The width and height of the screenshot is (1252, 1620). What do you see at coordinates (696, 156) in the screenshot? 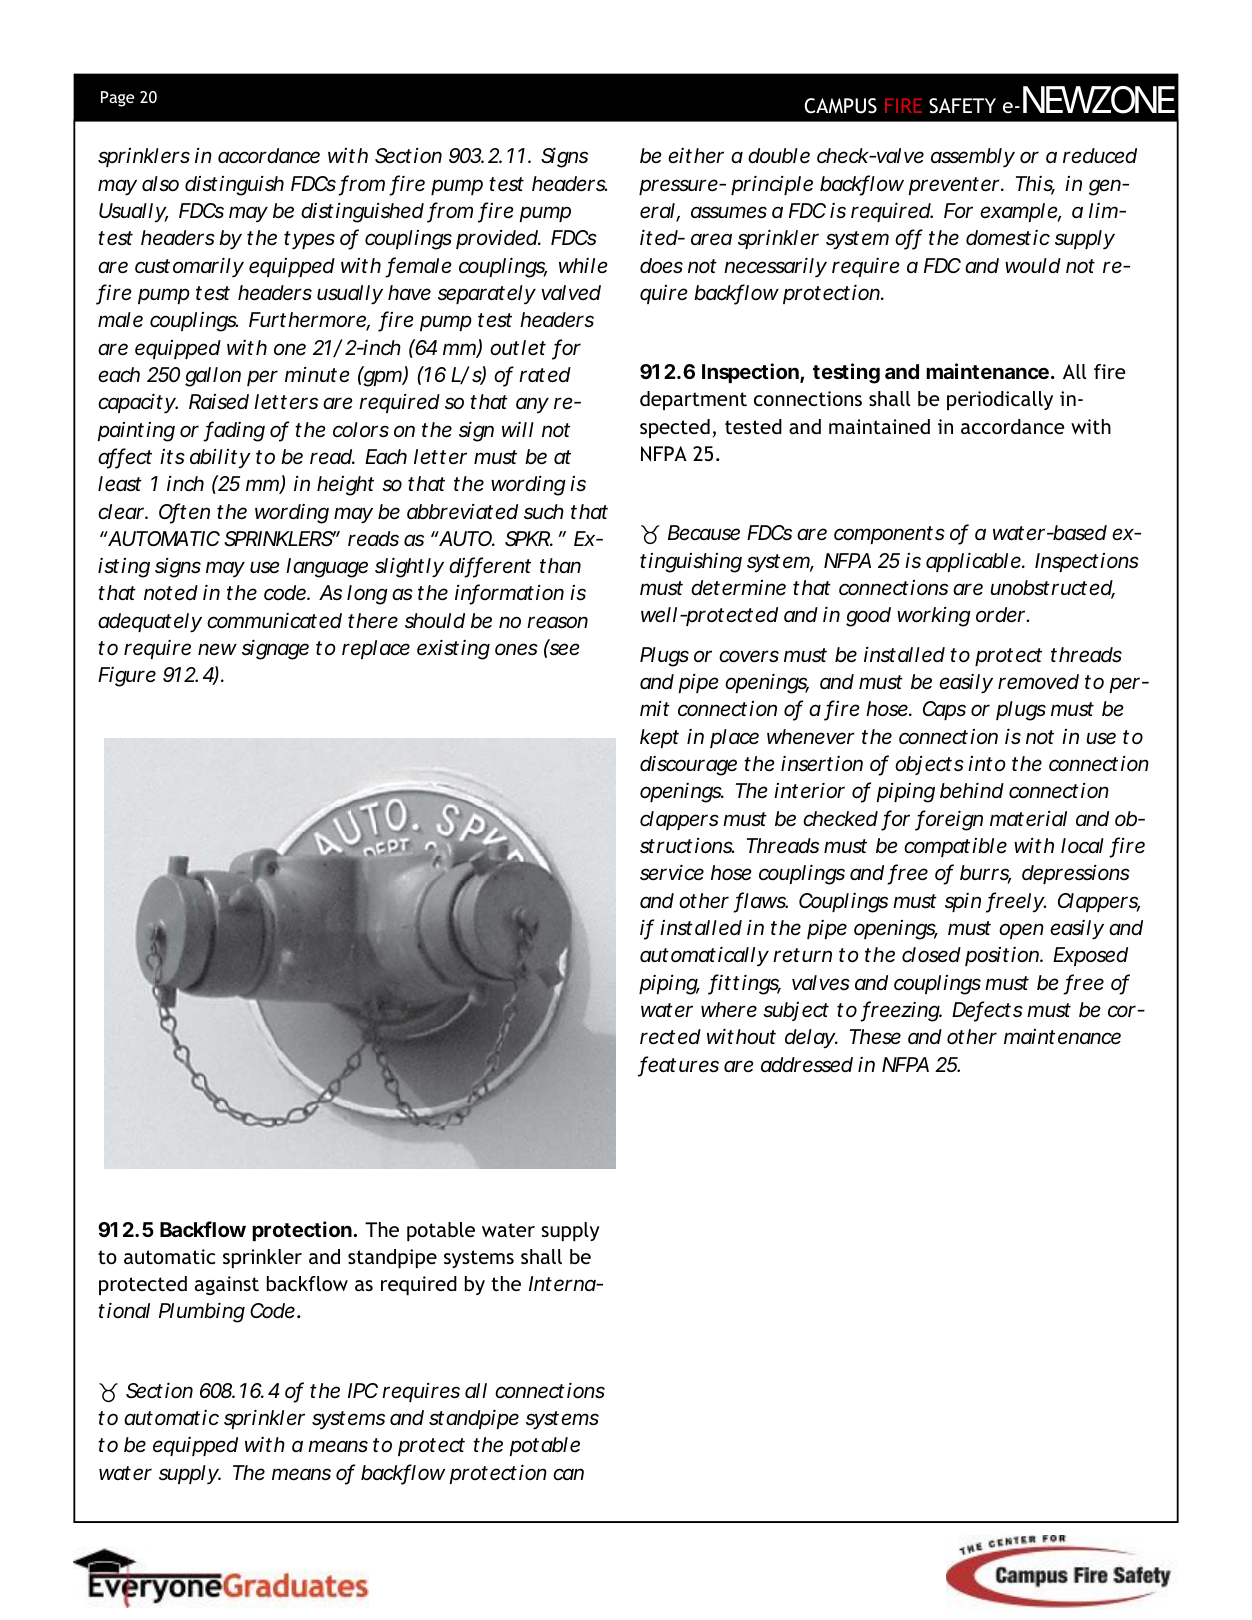
I see `either` at bounding box center [696, 156].
